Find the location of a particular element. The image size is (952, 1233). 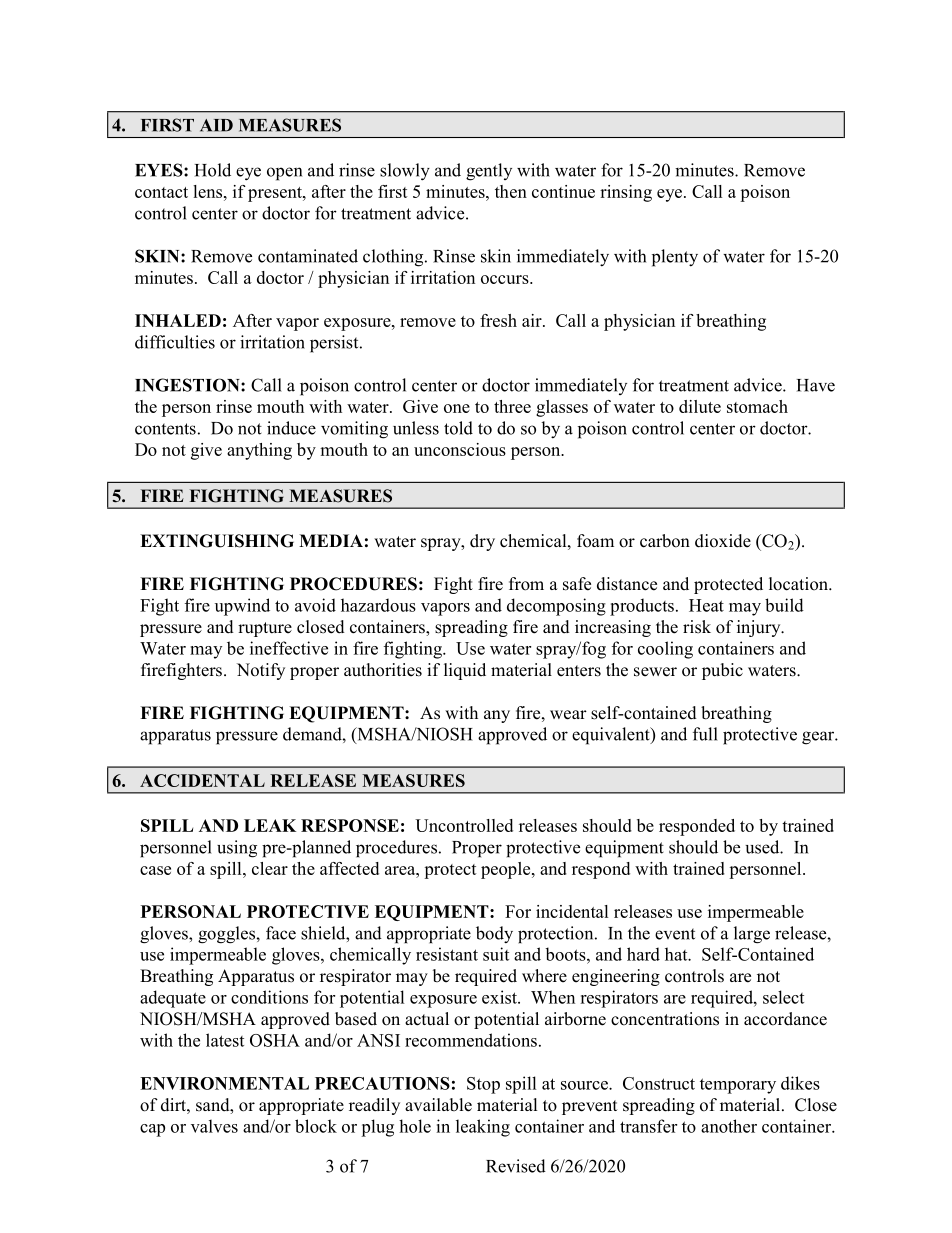

rinsing is located at coordinates (626, 193).
